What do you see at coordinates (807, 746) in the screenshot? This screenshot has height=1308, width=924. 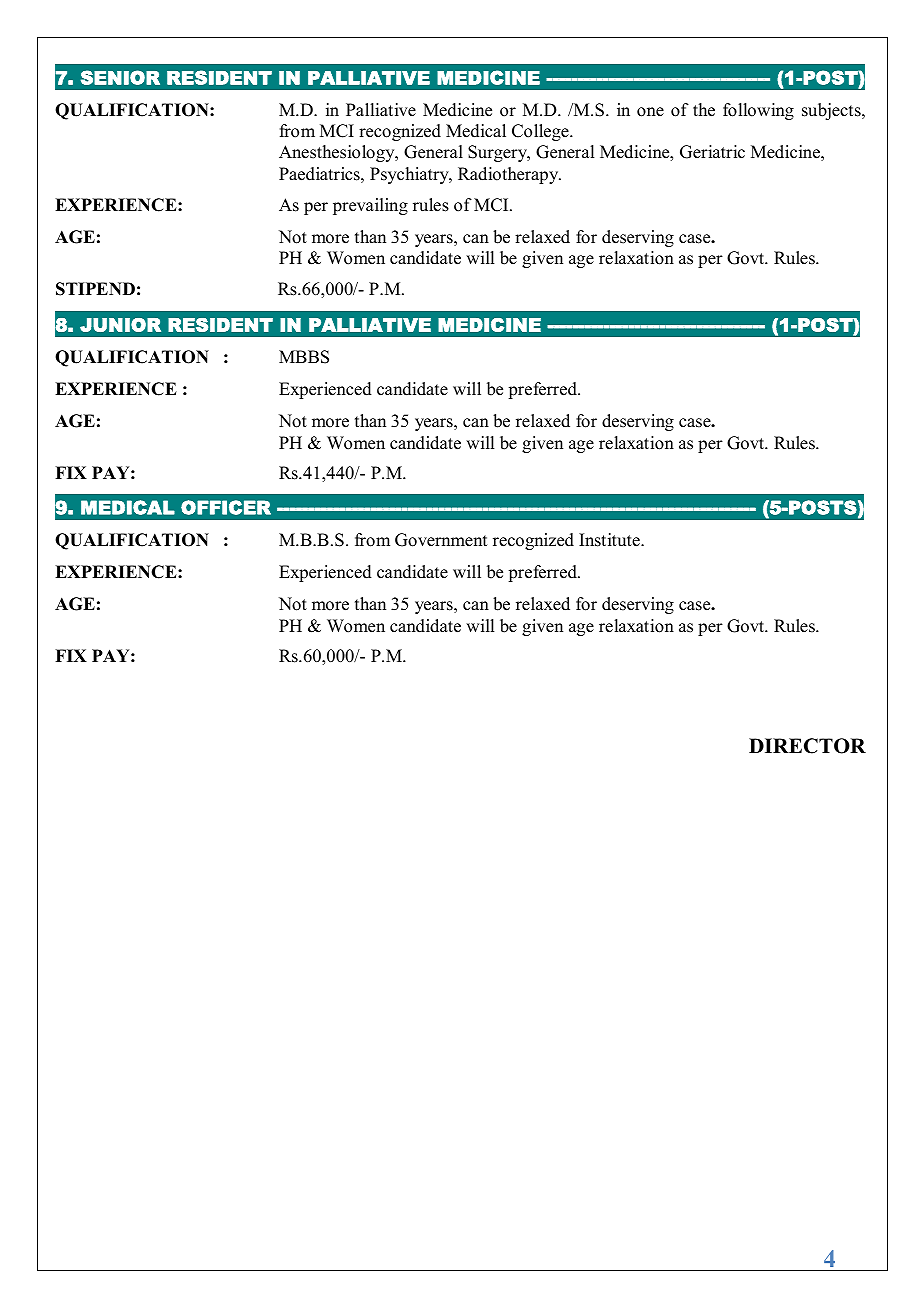 I see `DIRECTOR` at bounding box center [807, 746].
